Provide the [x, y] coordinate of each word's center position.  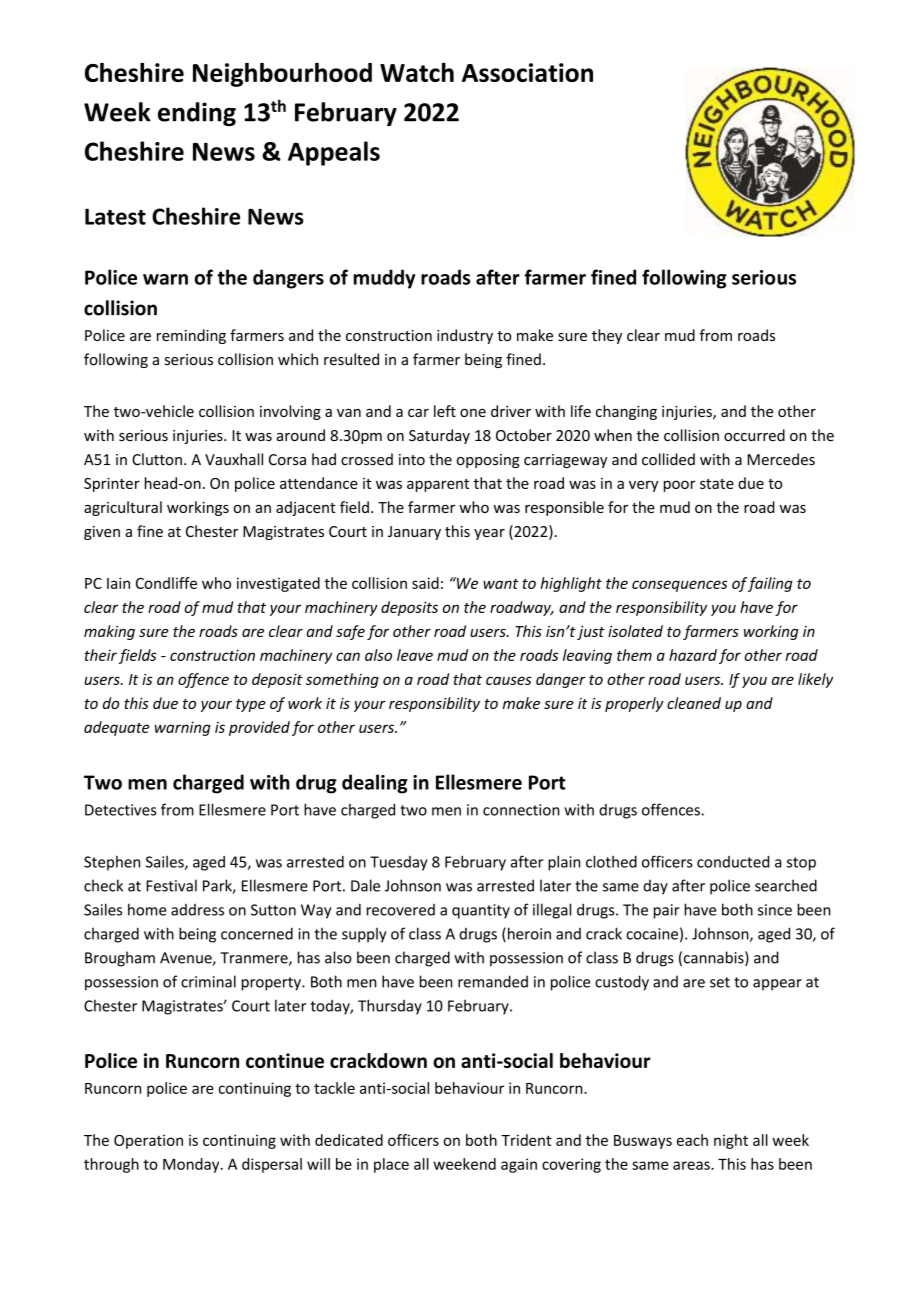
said [425, 583]
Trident [526, 1140]
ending [197, 114]
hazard [693, 655]
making [109, 632]
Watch [417, 72]
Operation [148, 1141]
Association [527, 72]
